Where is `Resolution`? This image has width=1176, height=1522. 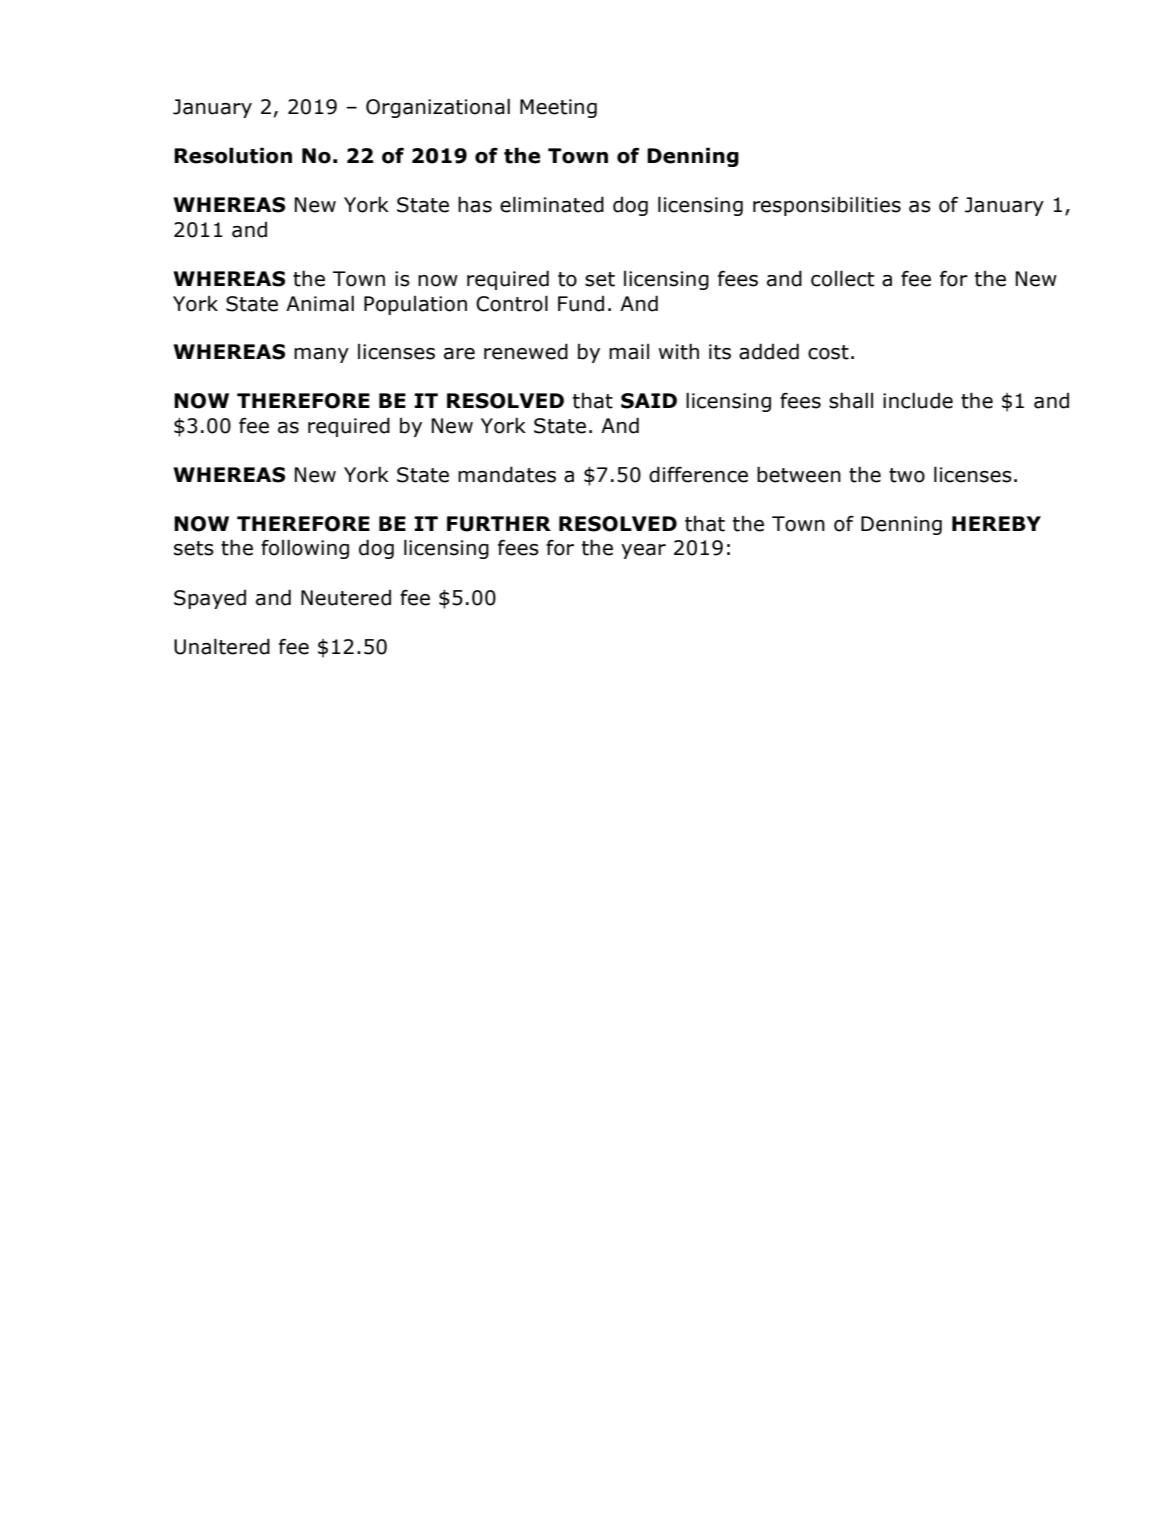 Resolution is located at coordinates (233, 155).
